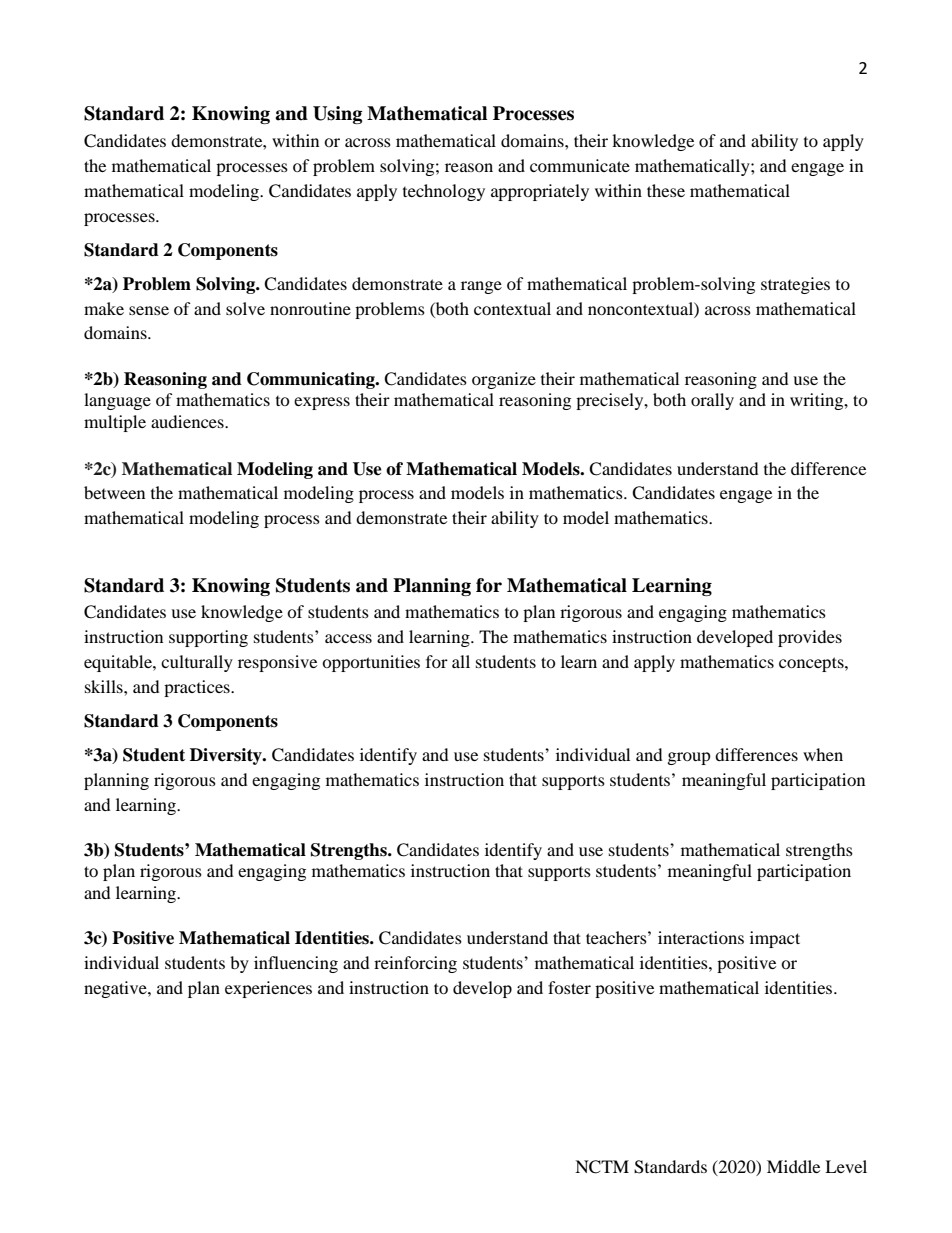 This screenshot has height=1233, width=952. Describe the element at coordinates (666, 190) in the screenshot. I see `these` at that location.
